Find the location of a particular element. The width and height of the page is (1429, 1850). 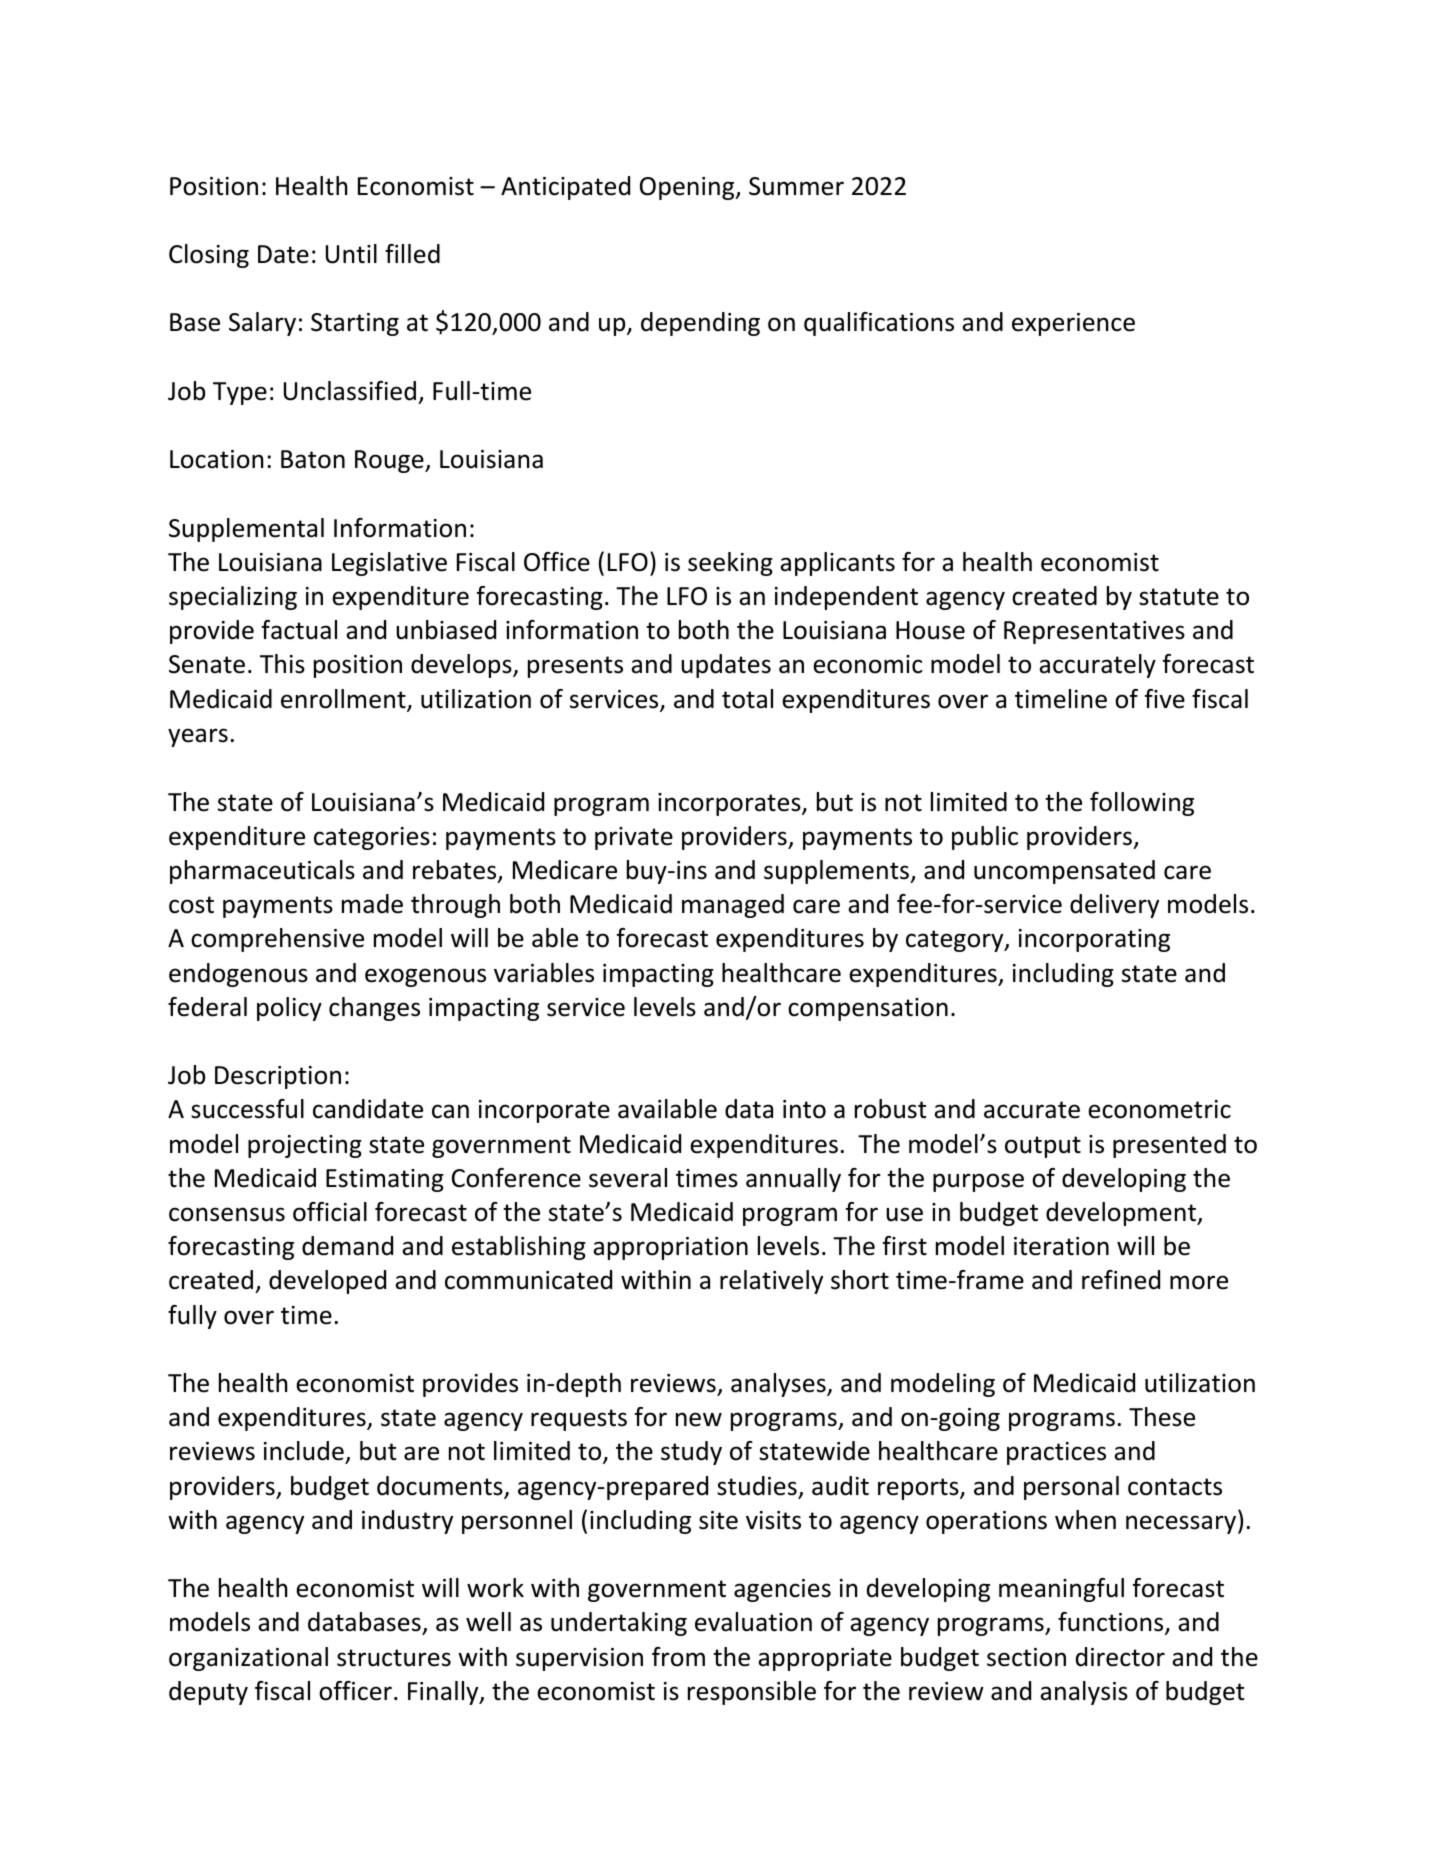

new is located at coordinates (699, 1419).
